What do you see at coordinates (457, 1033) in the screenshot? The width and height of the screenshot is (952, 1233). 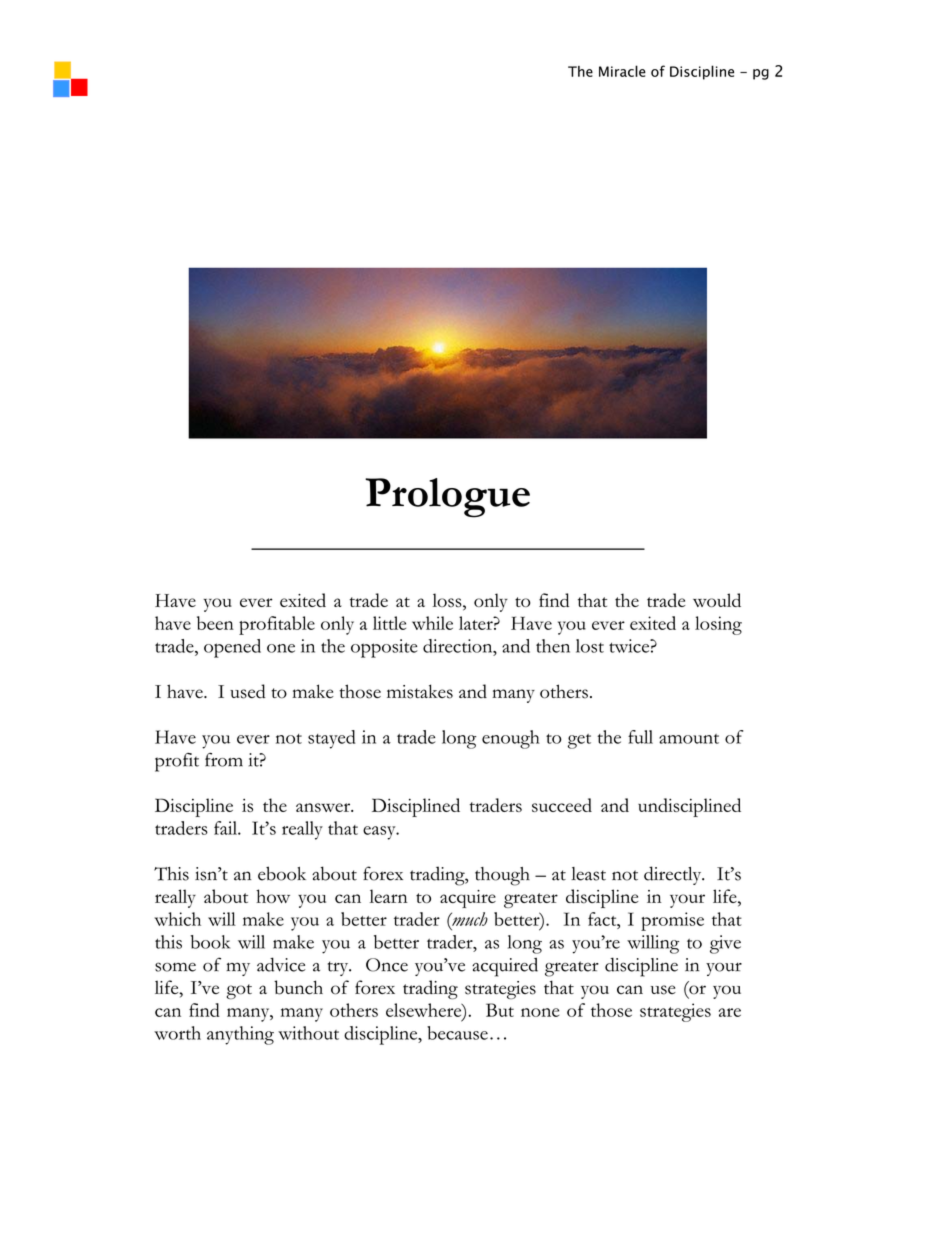 I see `because` at bounding box center [457, 1033].
